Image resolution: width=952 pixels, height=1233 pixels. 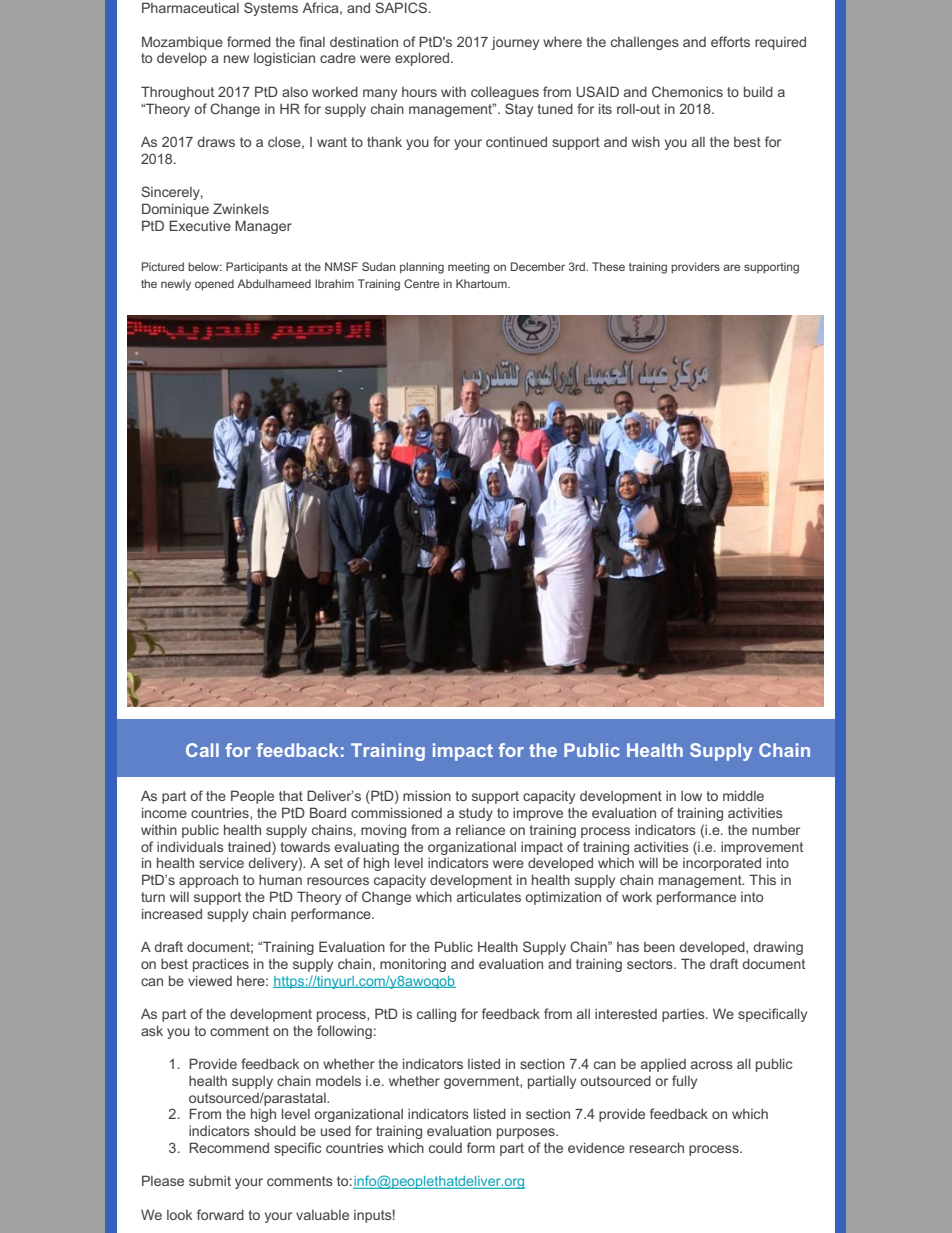 What do you see at coordinates (657, 1147) in the page?
I see `research` at bounding box center [657, 1147].
